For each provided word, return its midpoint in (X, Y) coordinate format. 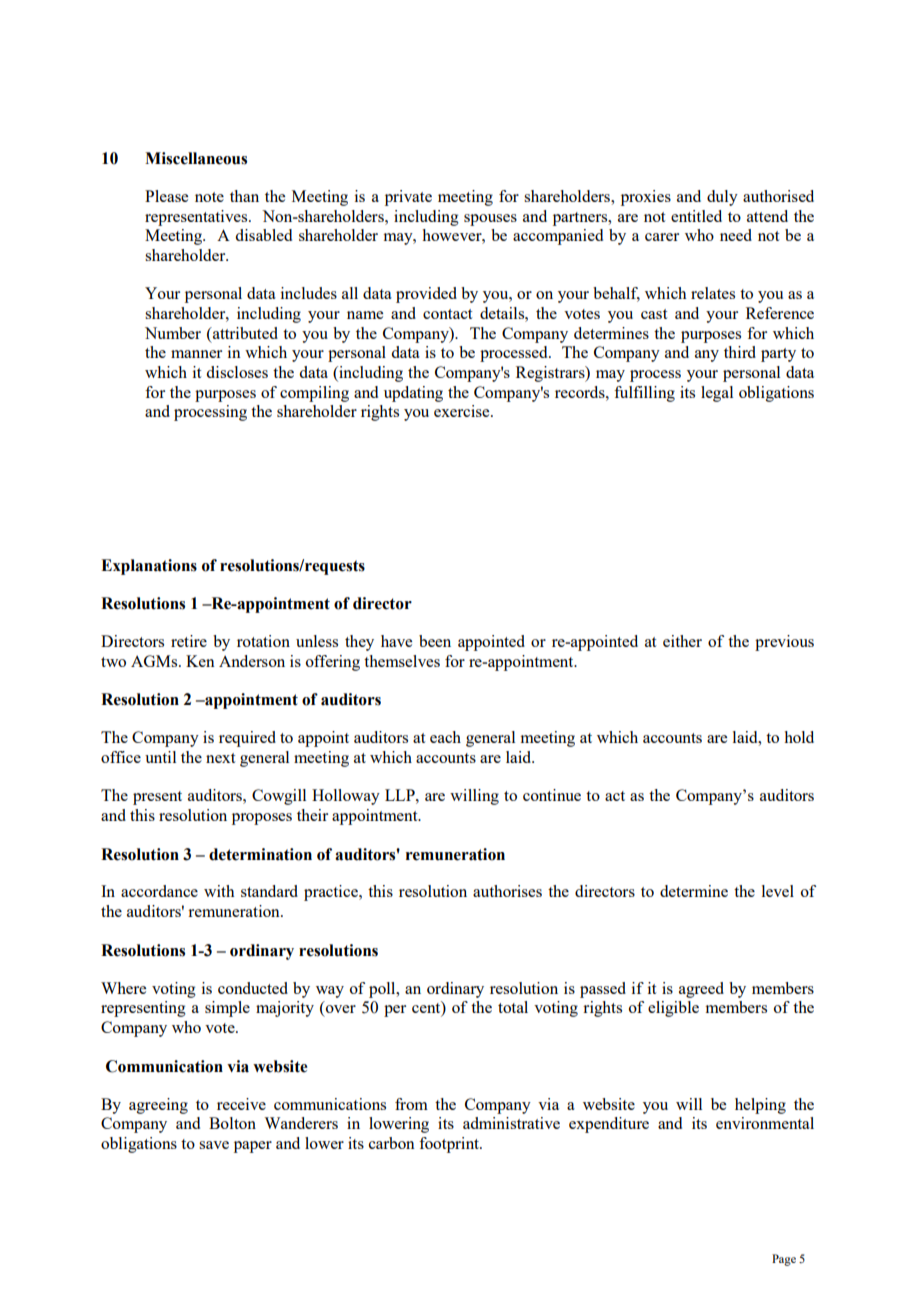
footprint (450, 1145)
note (209, 197)
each (445, 737)
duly (722, 198)
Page (784, 1260)
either (682, 641)
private (408, 198)
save (214, 1145)
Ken (200, 661)
